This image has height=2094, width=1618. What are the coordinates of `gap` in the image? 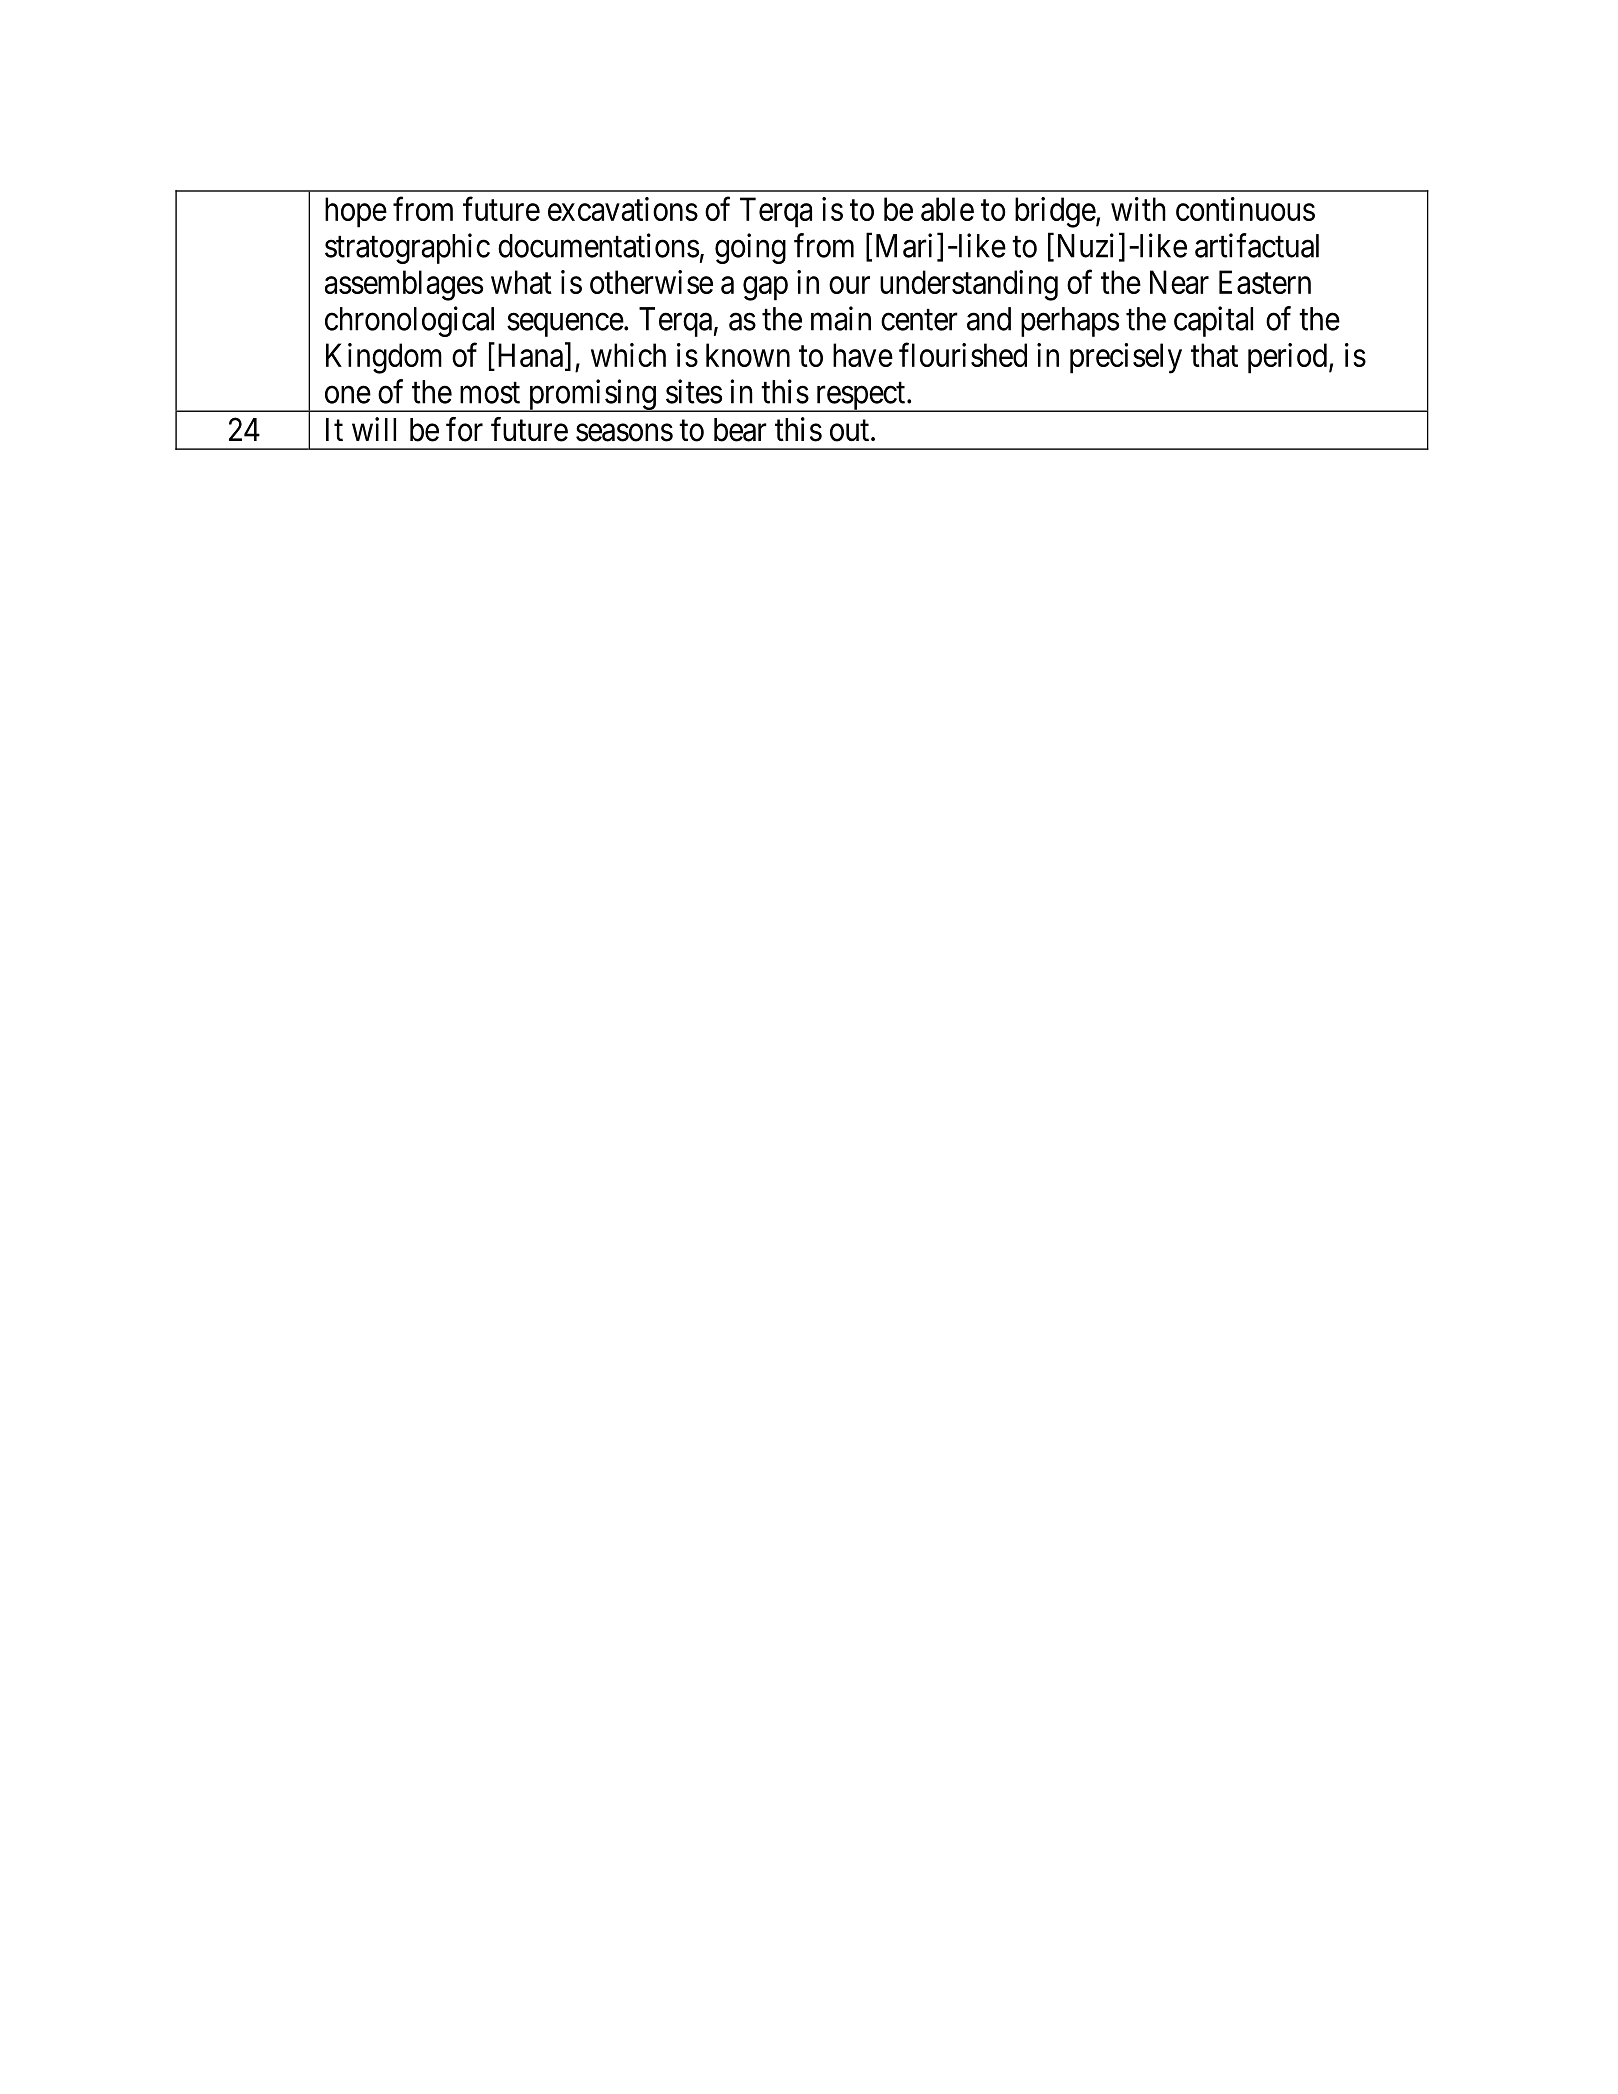 It's located at (765, 289).
